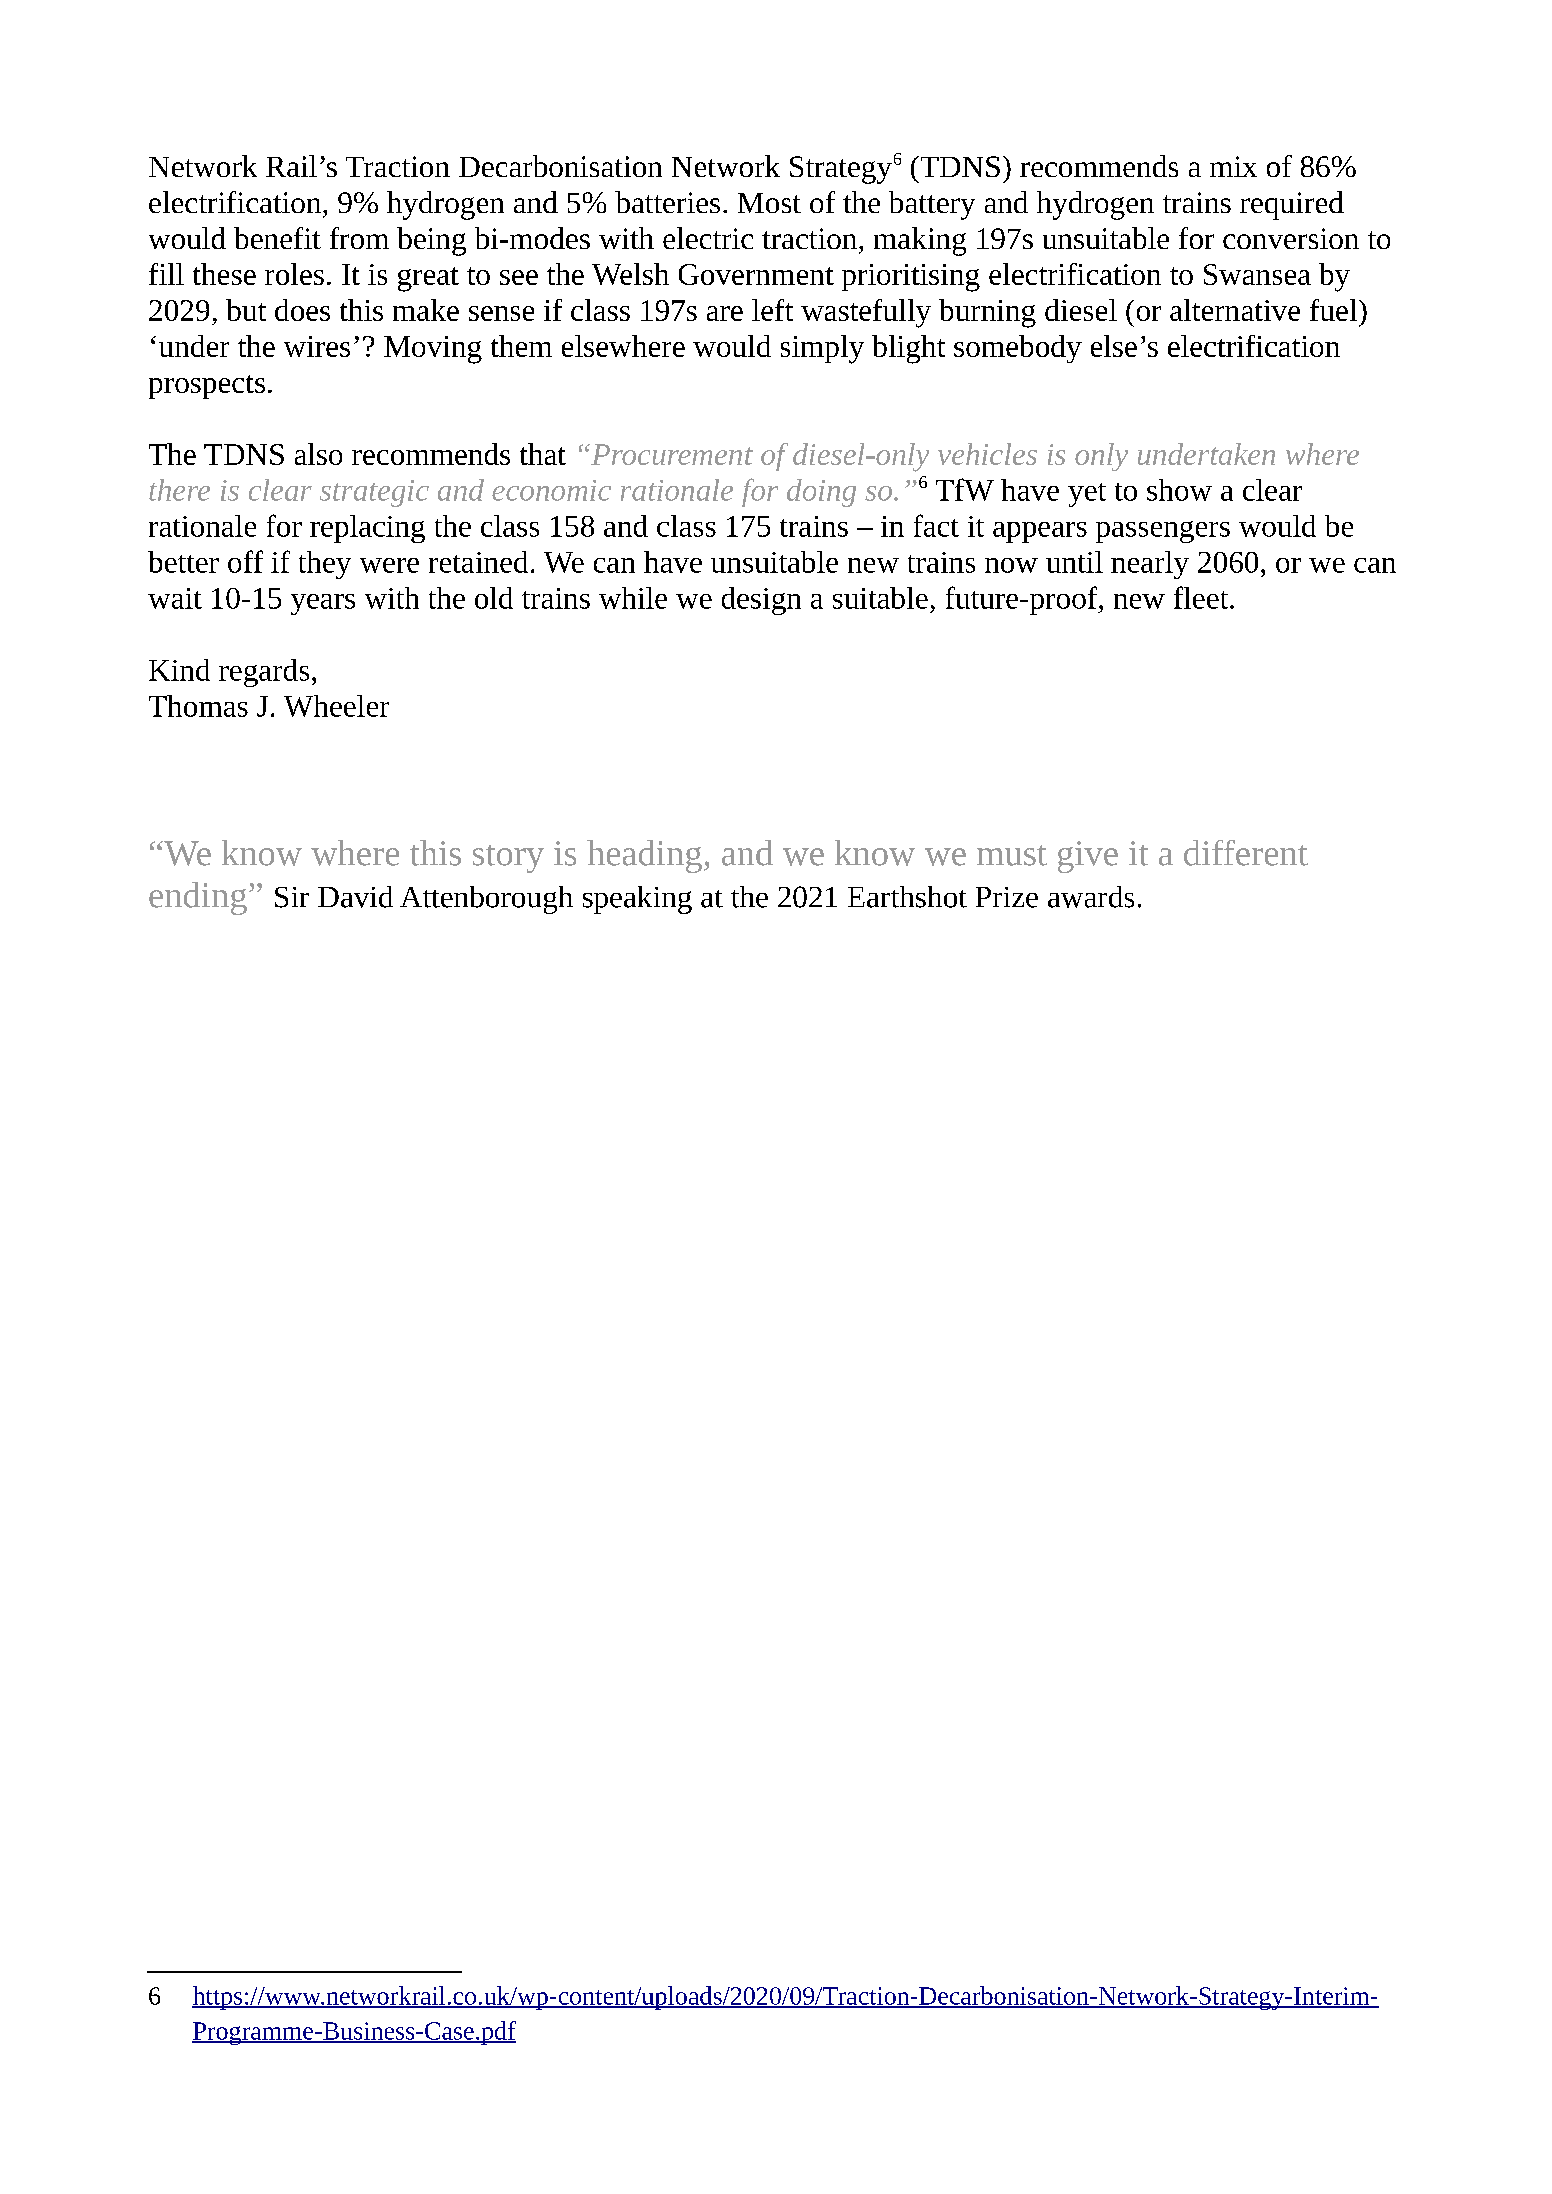 Image resolution: width=1552 pixels, height=2194 pixels. Describe the element at coordinates (277, 238) in the image. I see `benefit` at that location.
